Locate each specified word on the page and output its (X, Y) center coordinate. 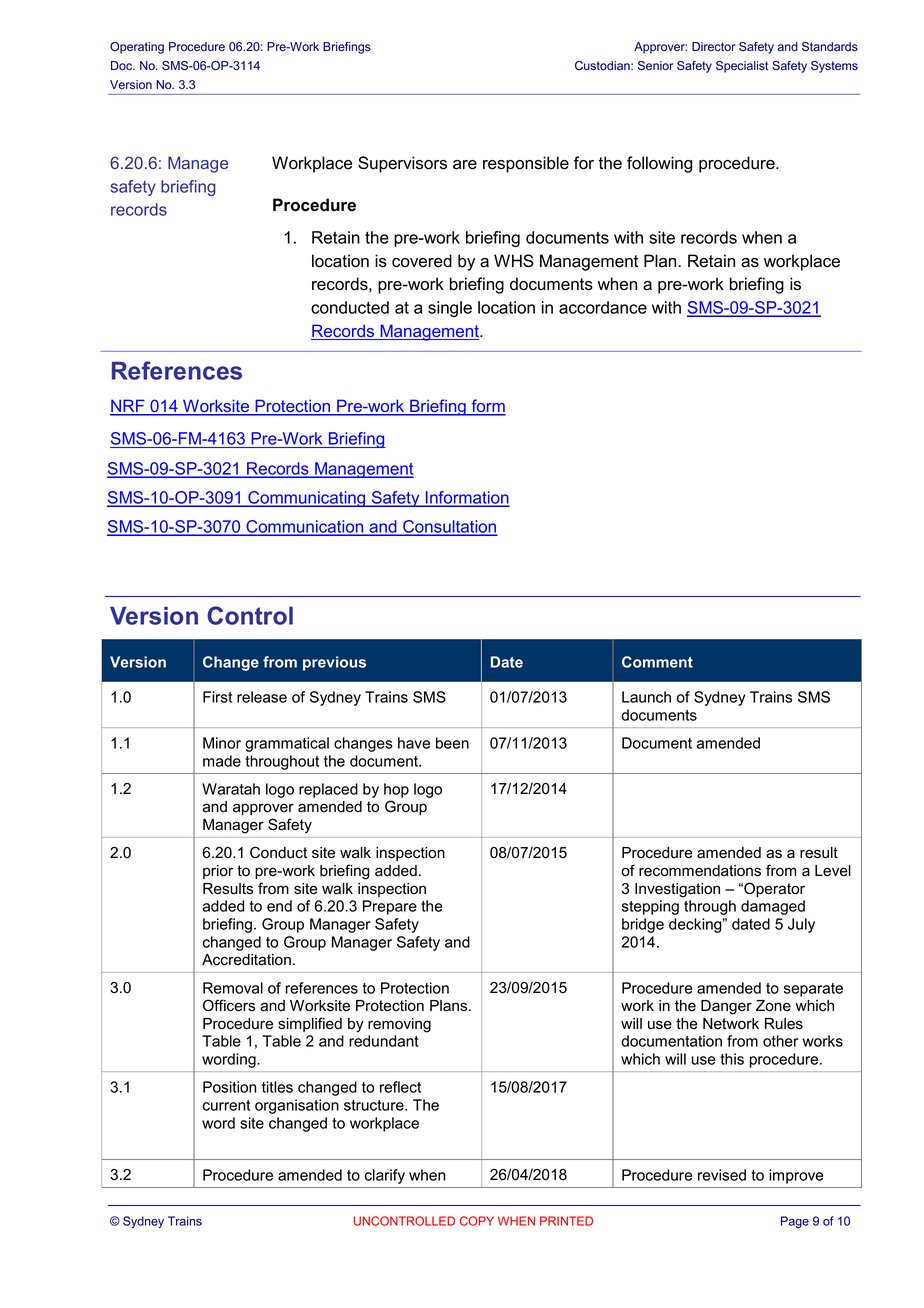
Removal (233, 988)
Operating (137, 48)
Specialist (742, 67)
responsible (526, 164)
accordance (603, 307)
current (226, 1105)
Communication (305, 527)
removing (399, 1025)
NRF (128, 407)
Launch (646, 697)
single (450, 309)
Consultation (449, 527)
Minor (222, 743)
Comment (657, 662)
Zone (773, 1006)
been (452, 743)
